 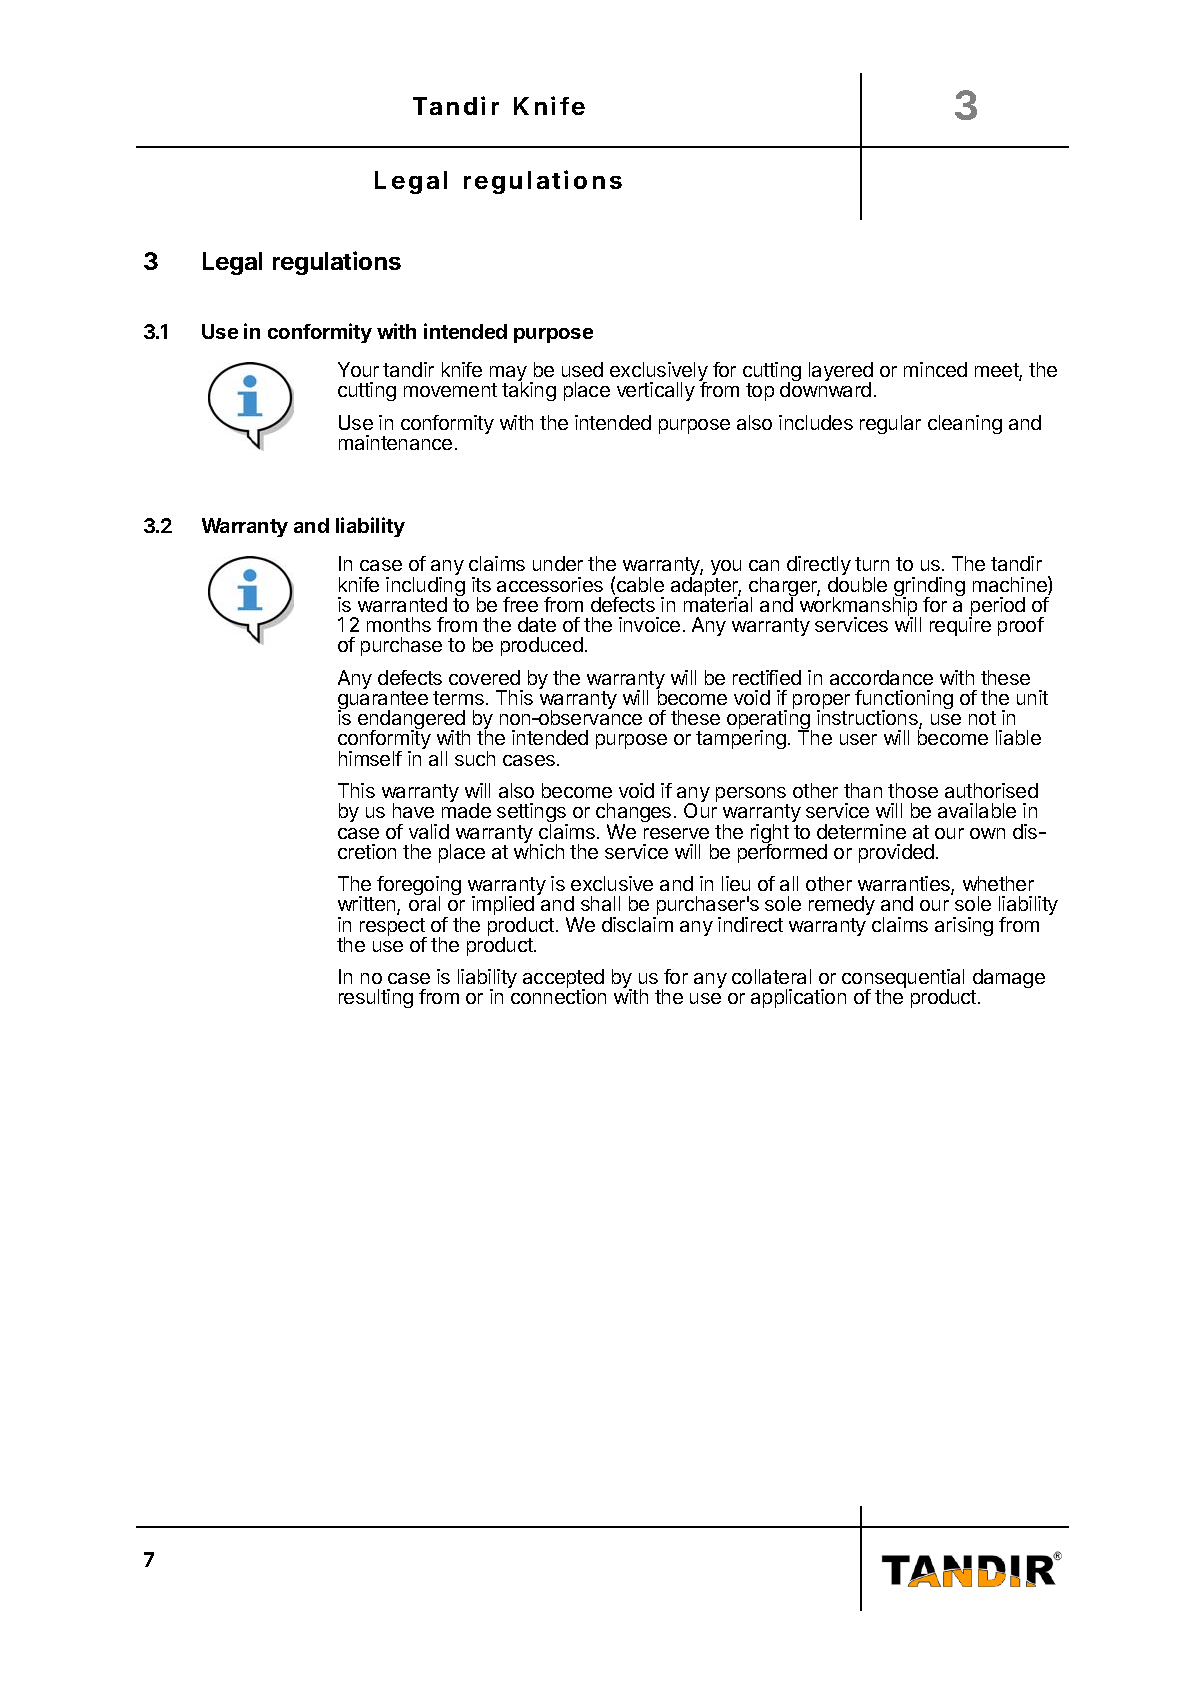 I want to click on functioning, so click(x=904, y=701).
